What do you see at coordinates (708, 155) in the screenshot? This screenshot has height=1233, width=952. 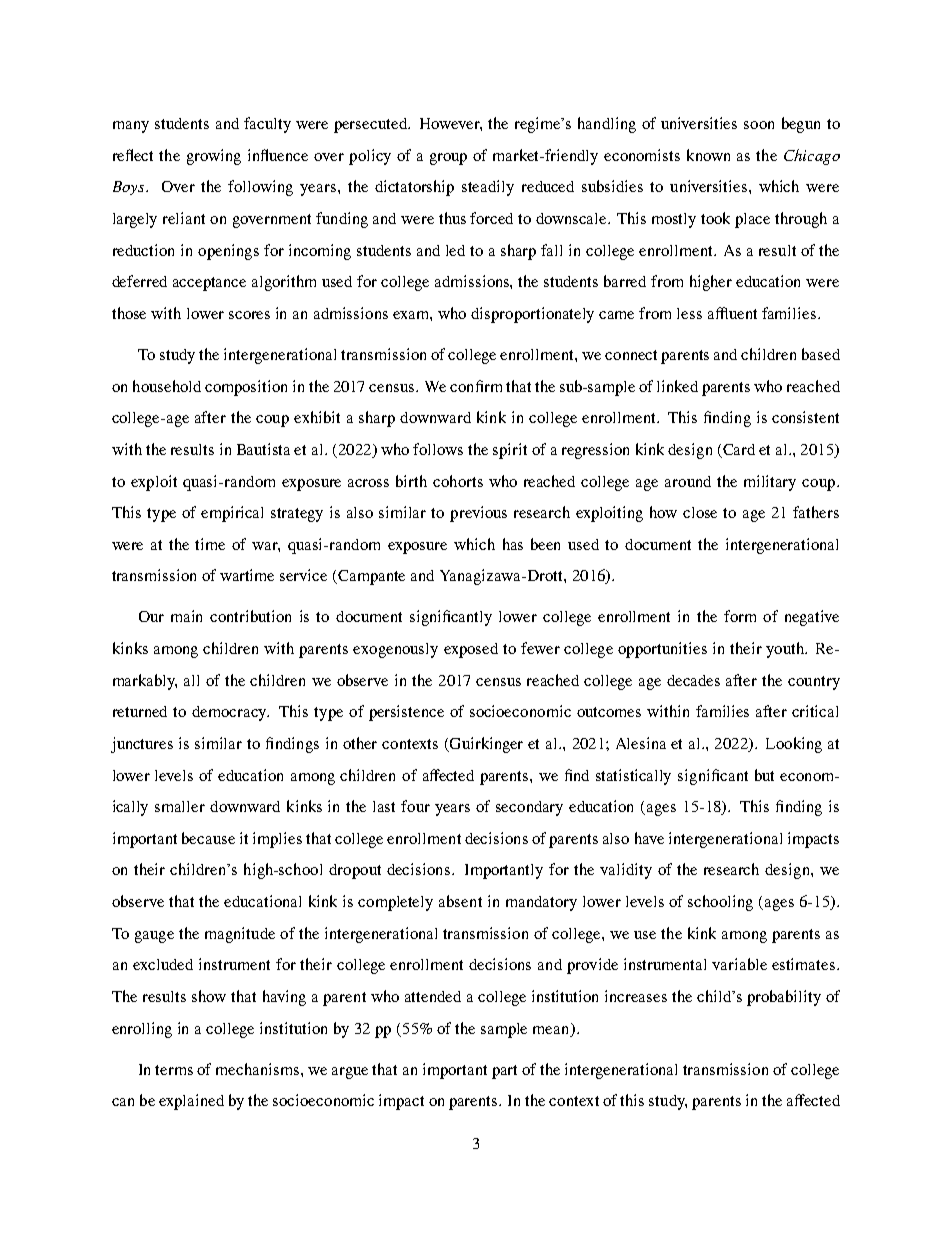 I see `known` at bounding box center [708, 155].
